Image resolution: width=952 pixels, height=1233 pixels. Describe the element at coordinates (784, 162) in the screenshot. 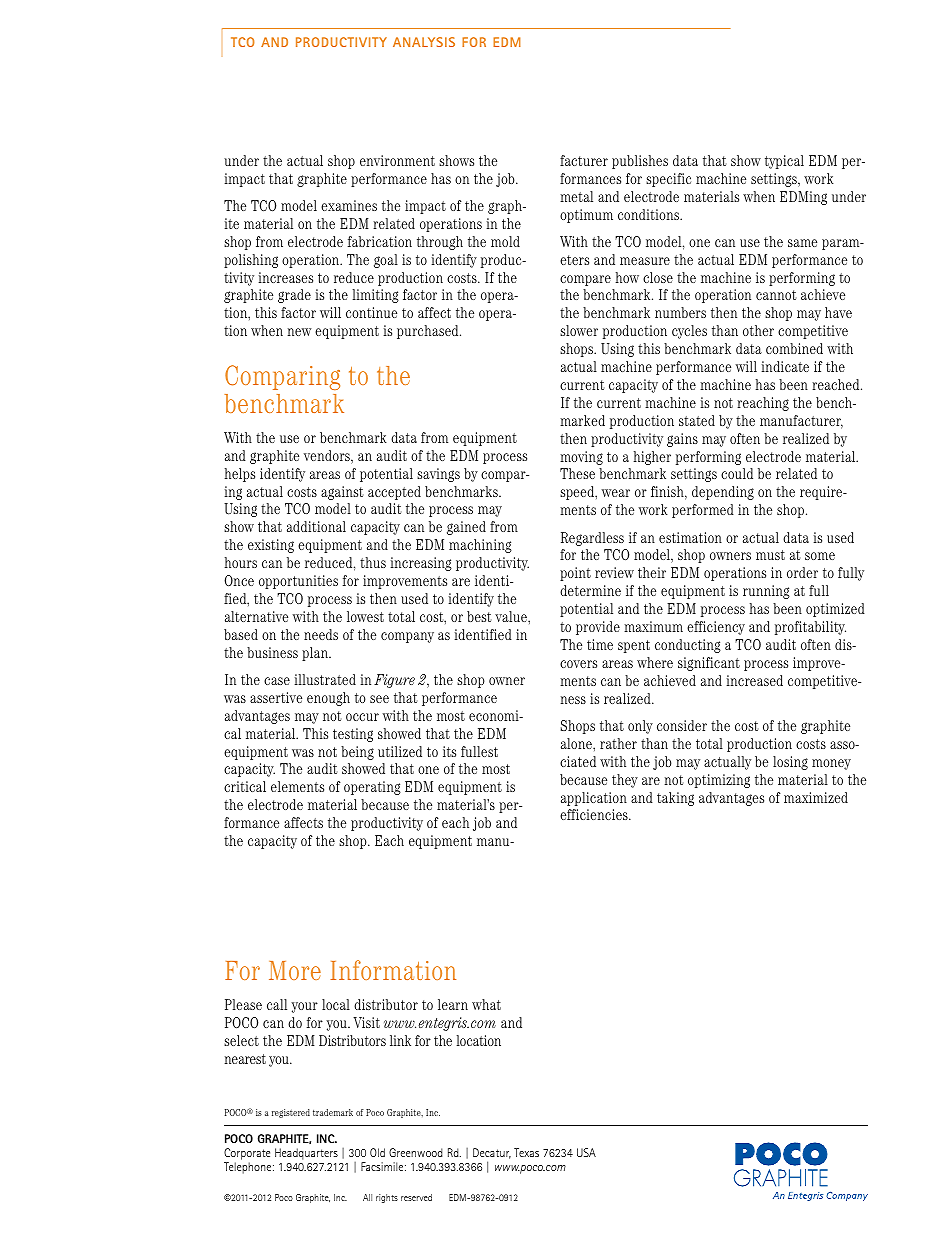

I see `typical` at that location.
